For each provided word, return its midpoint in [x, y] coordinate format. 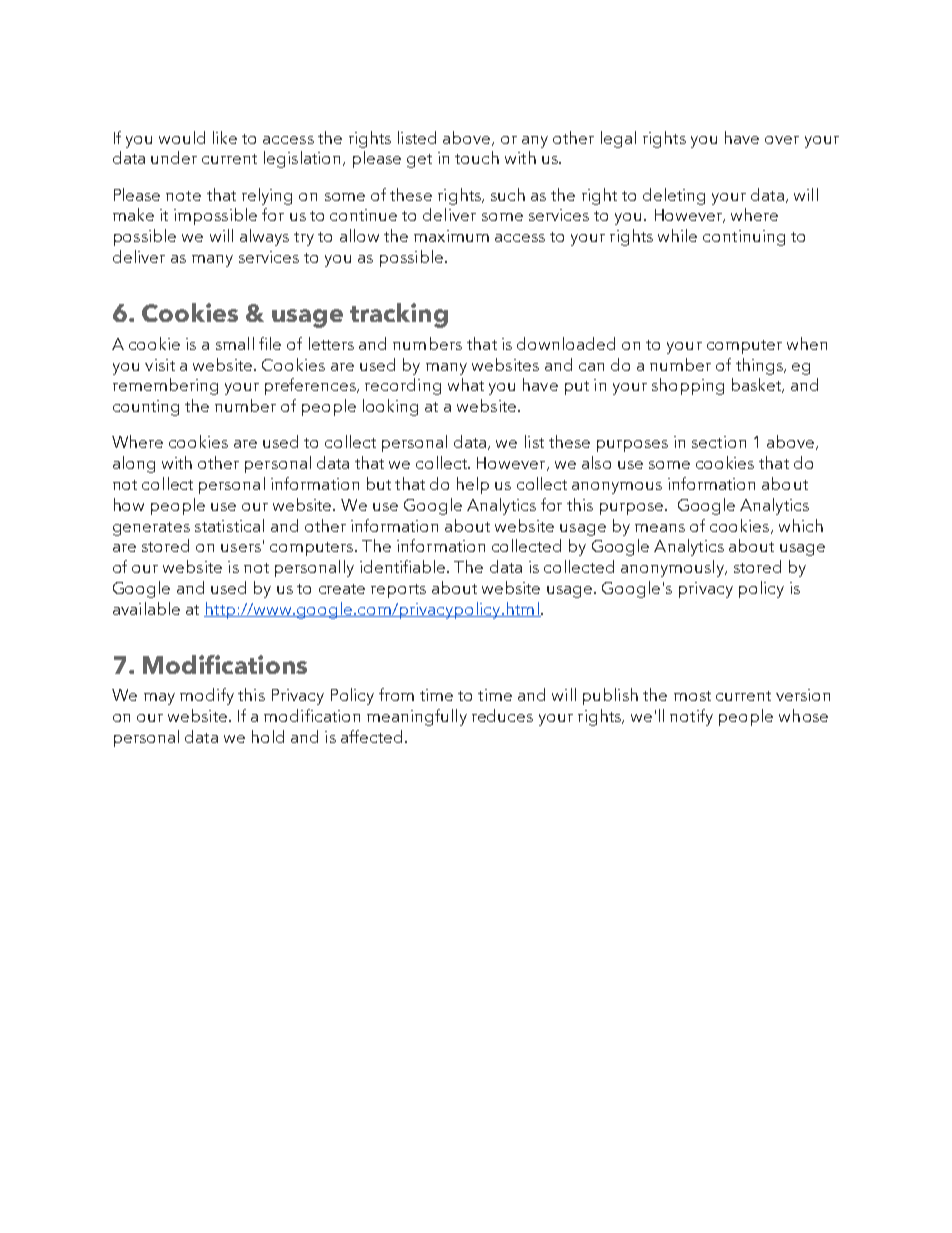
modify [207, 696]
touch [477, 157]
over [782, 140]
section [719, 442]
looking [390, 407]
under [174, 157]
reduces [502, 715]
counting [146, 408]
